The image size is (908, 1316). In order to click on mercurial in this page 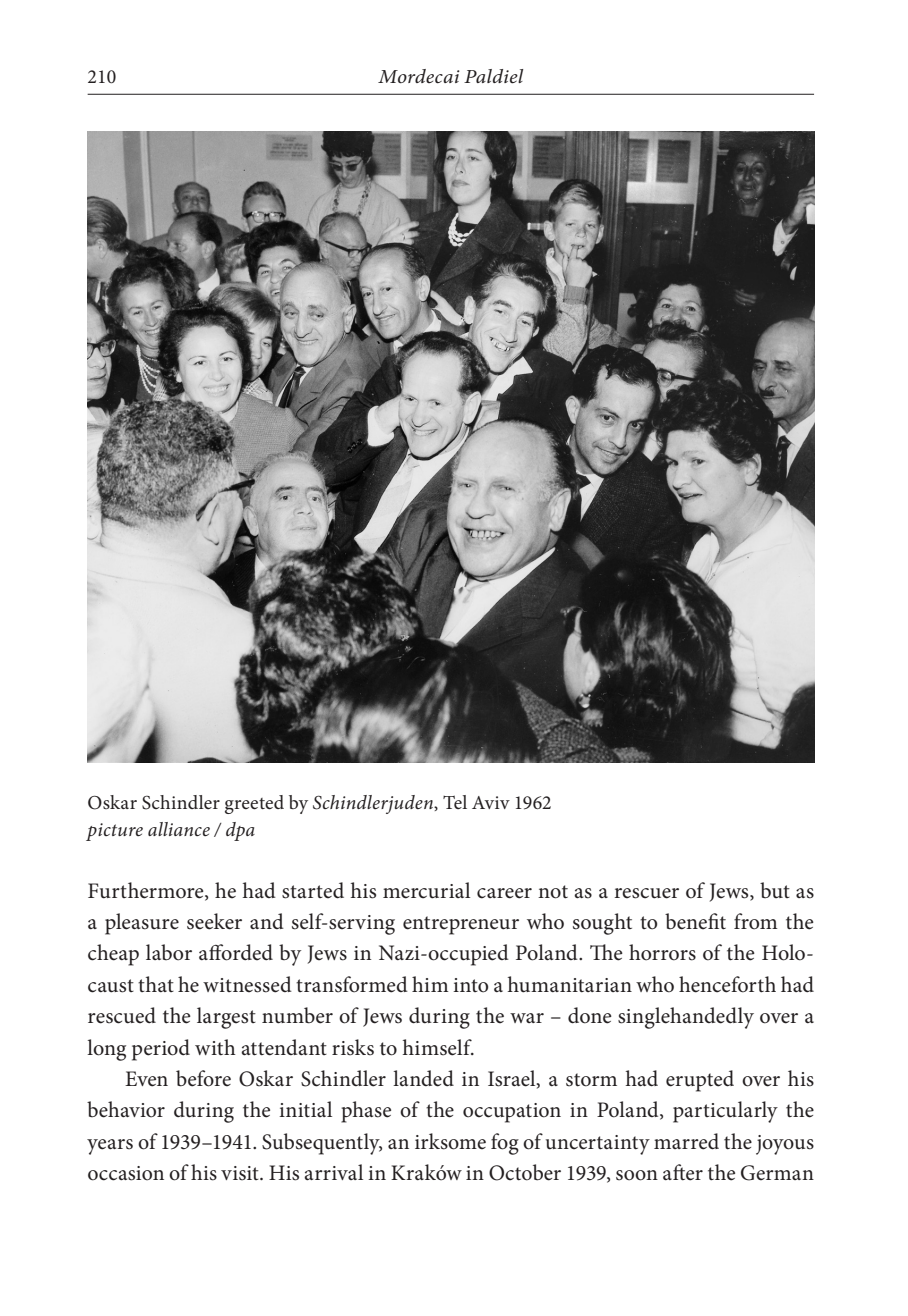, I will do `click(426, 890)`.
